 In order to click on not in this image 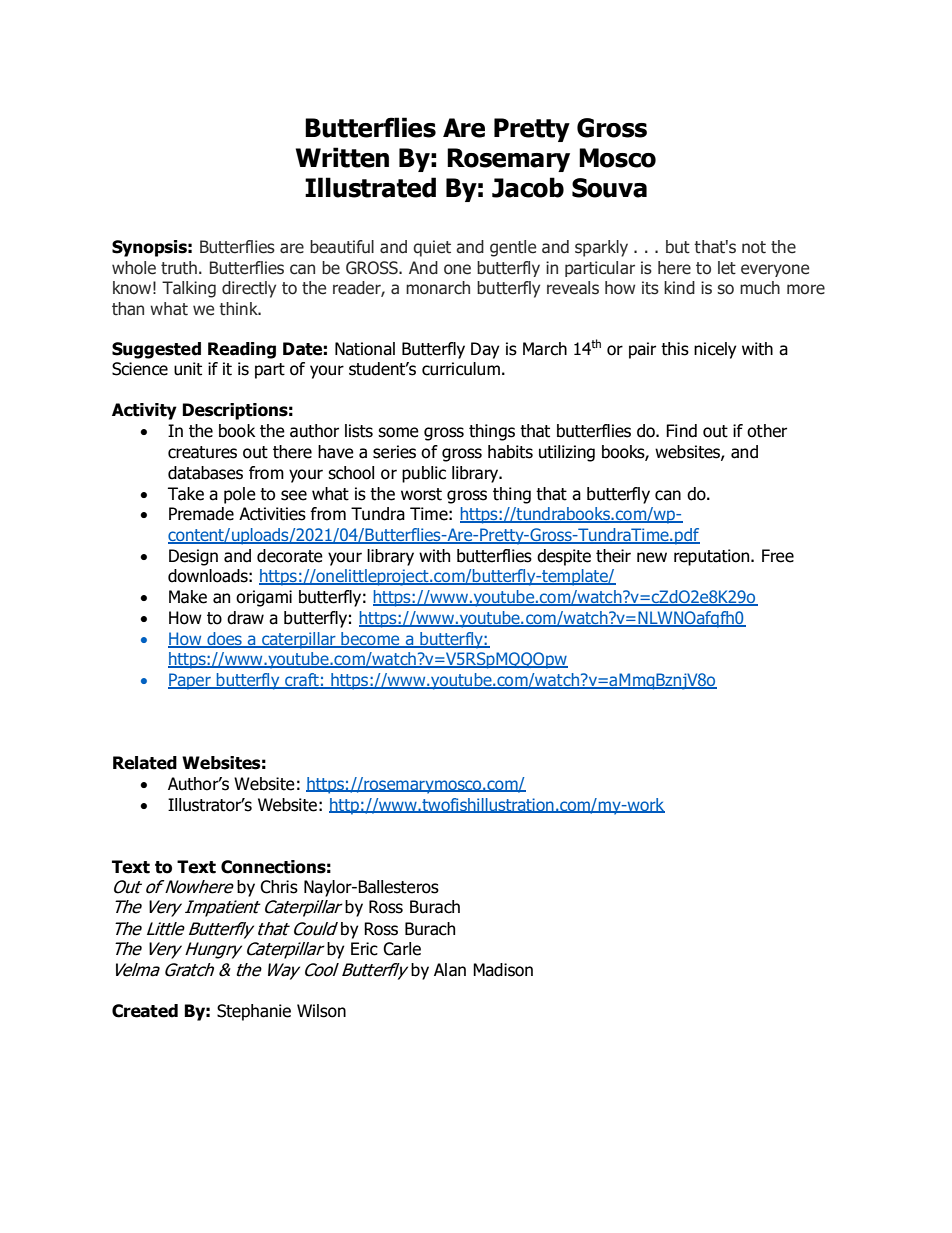, I will do `click(754, 247)`.
